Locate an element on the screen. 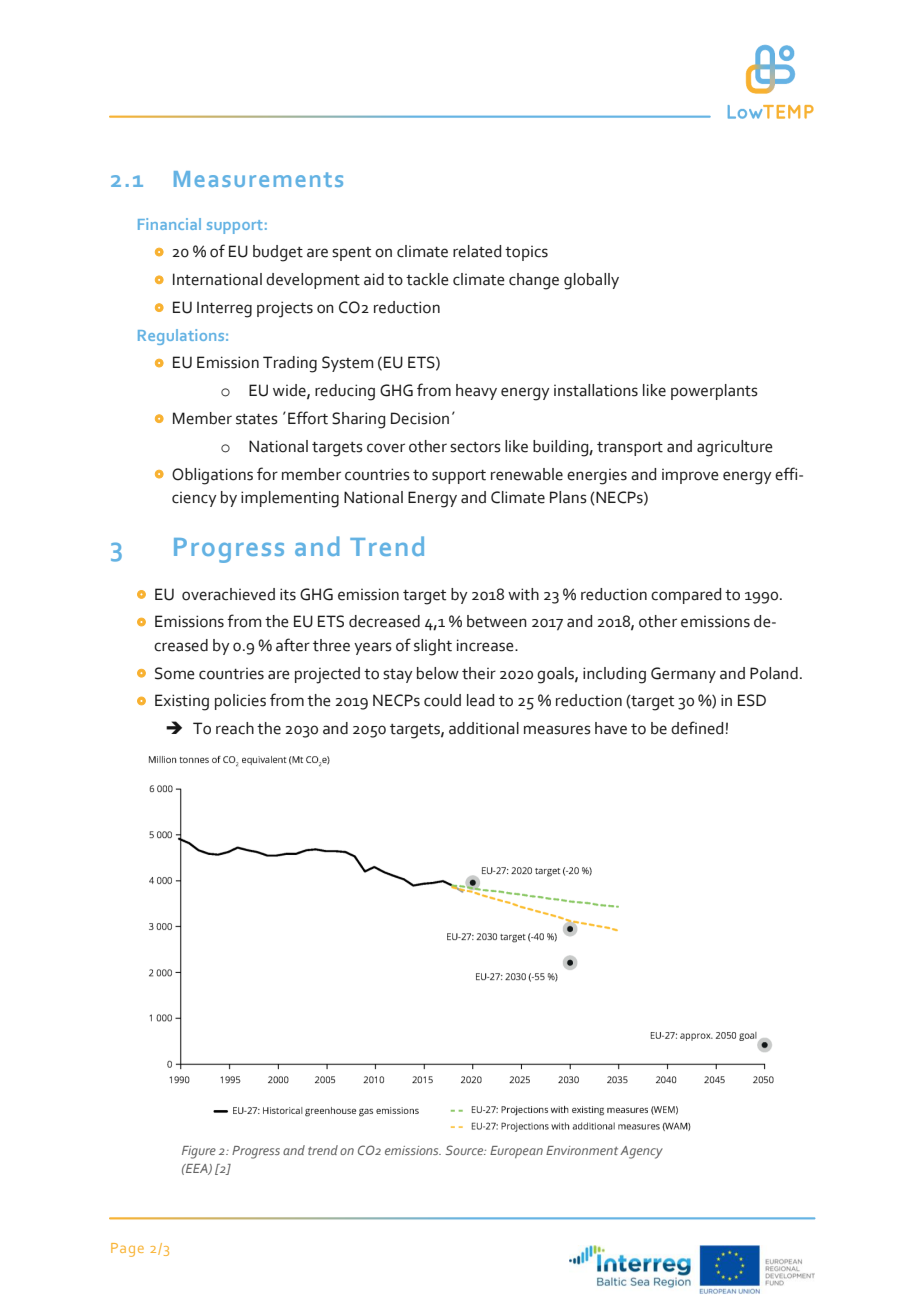  Obligations is located at coordinates (212, 476).
